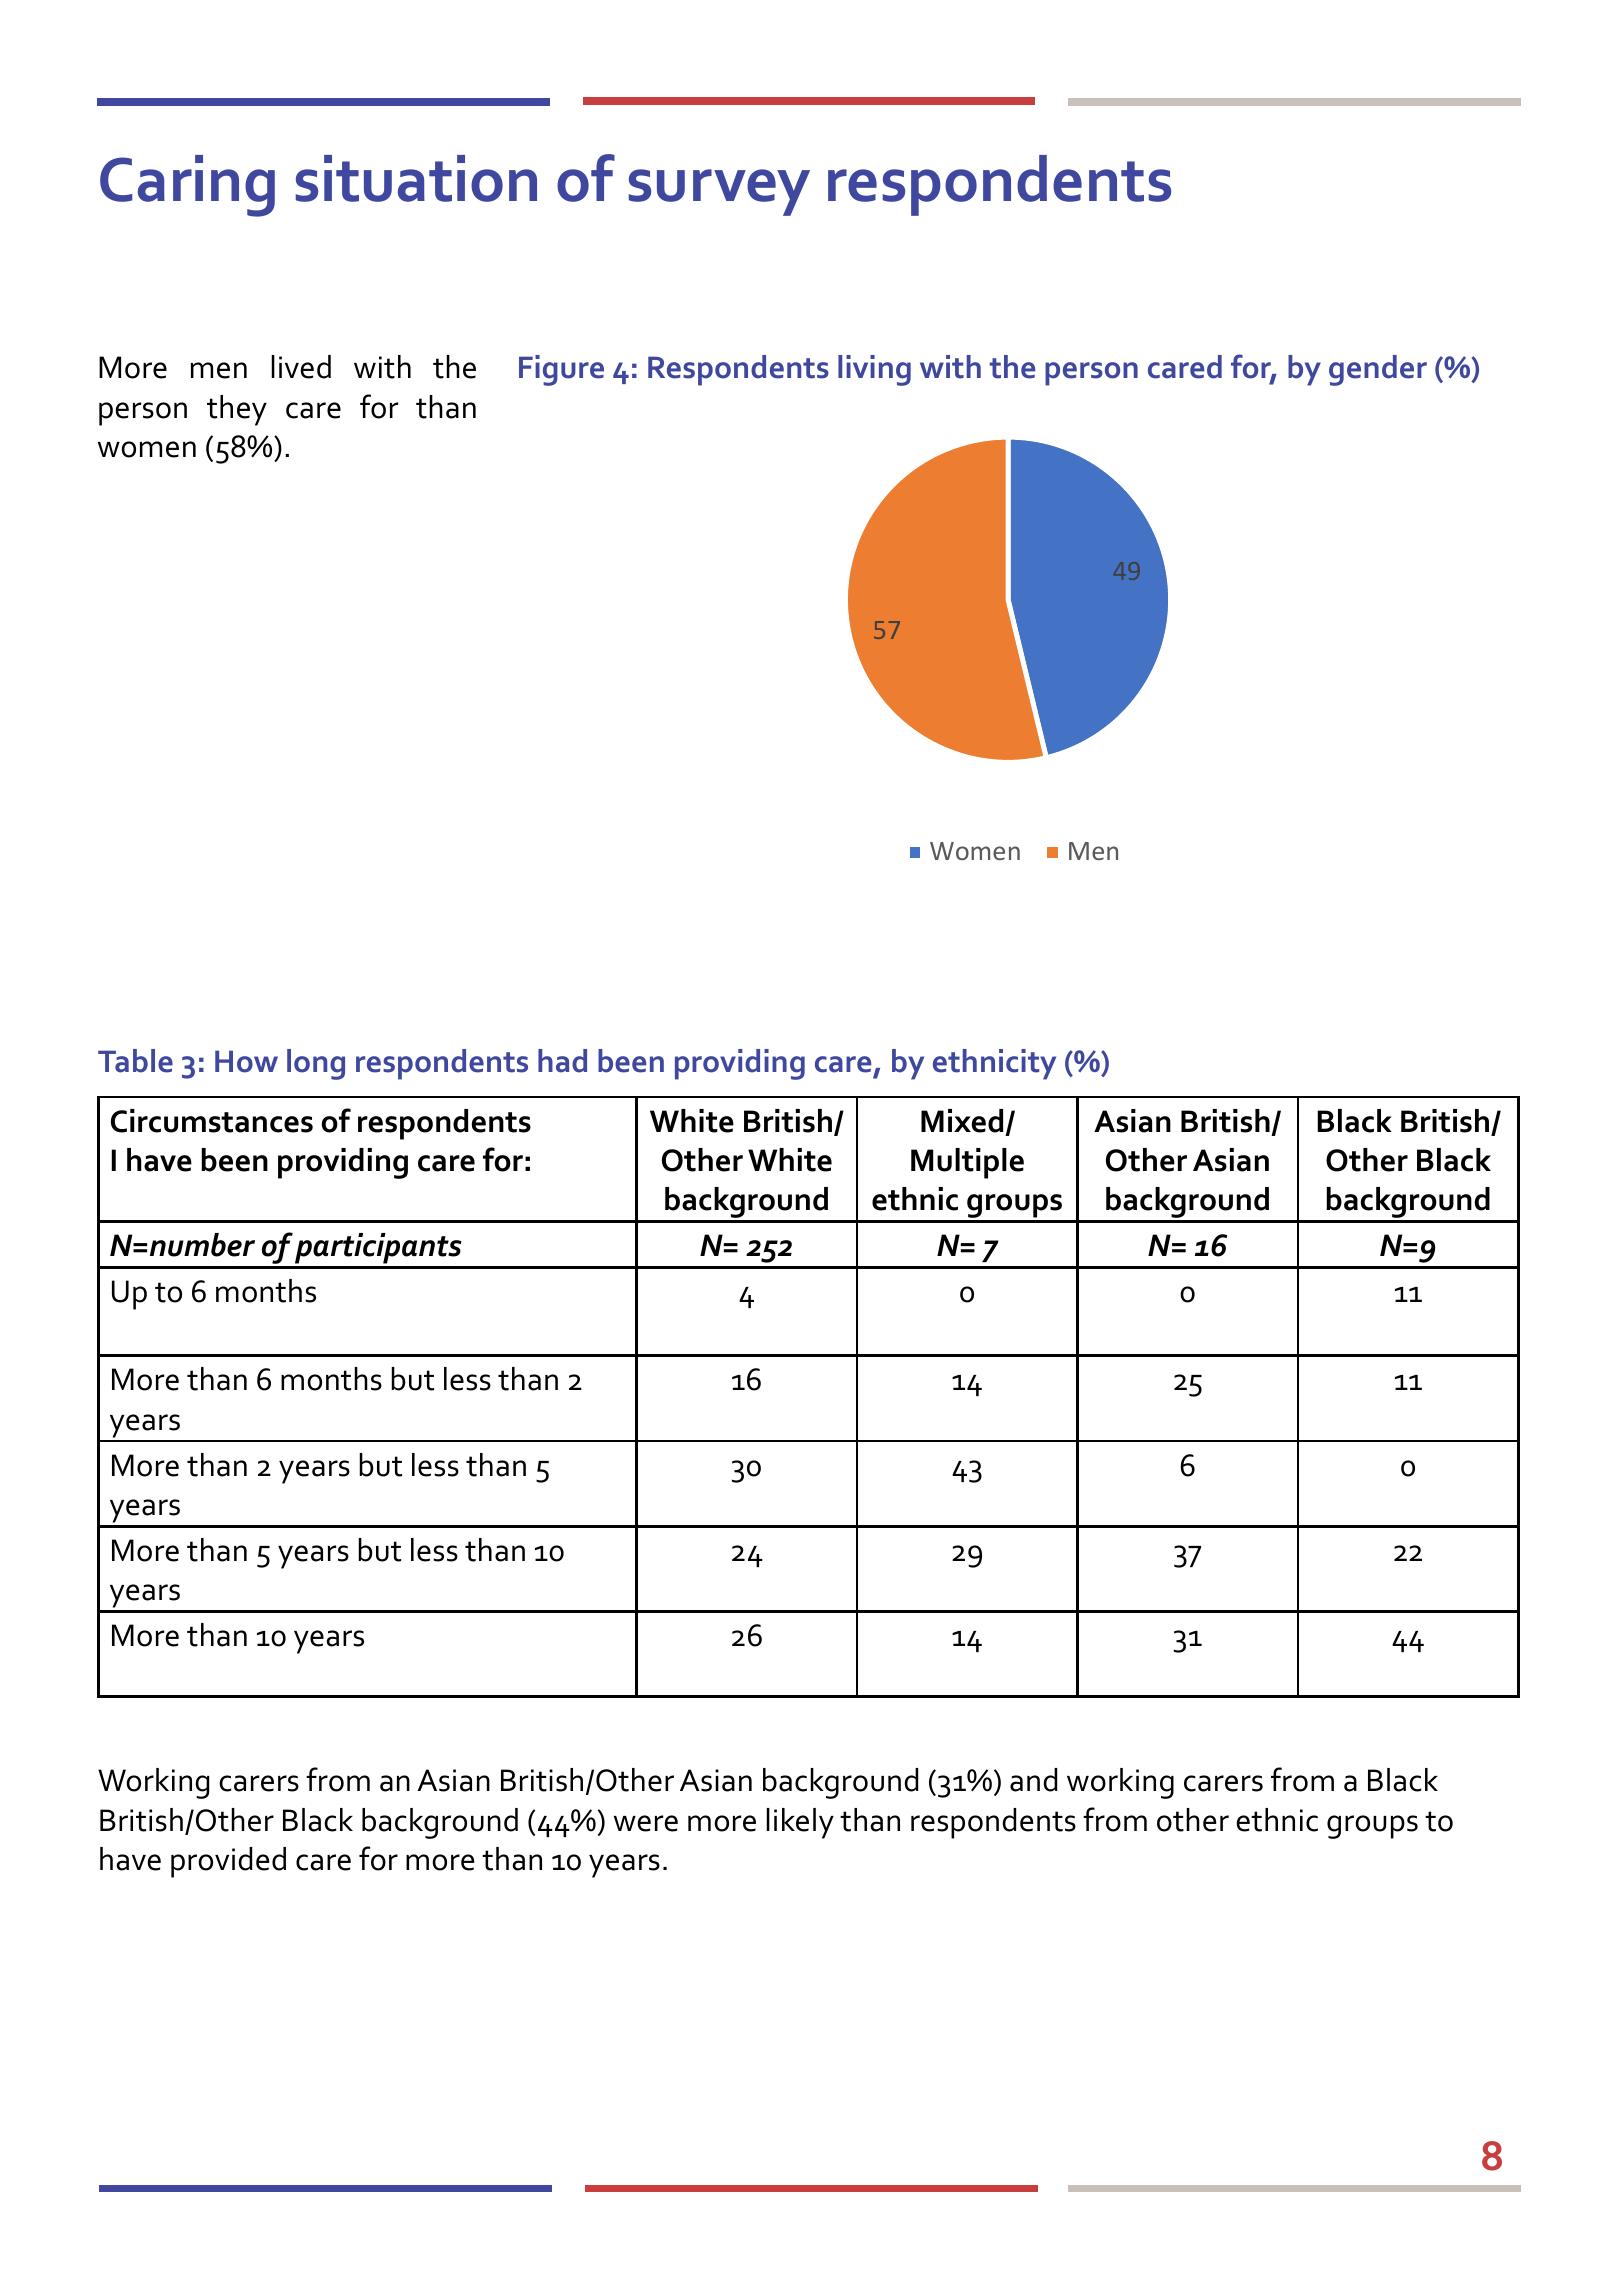 This screenshot has height=2290, width=1619. I want to click on survey, so click(719, 192).
